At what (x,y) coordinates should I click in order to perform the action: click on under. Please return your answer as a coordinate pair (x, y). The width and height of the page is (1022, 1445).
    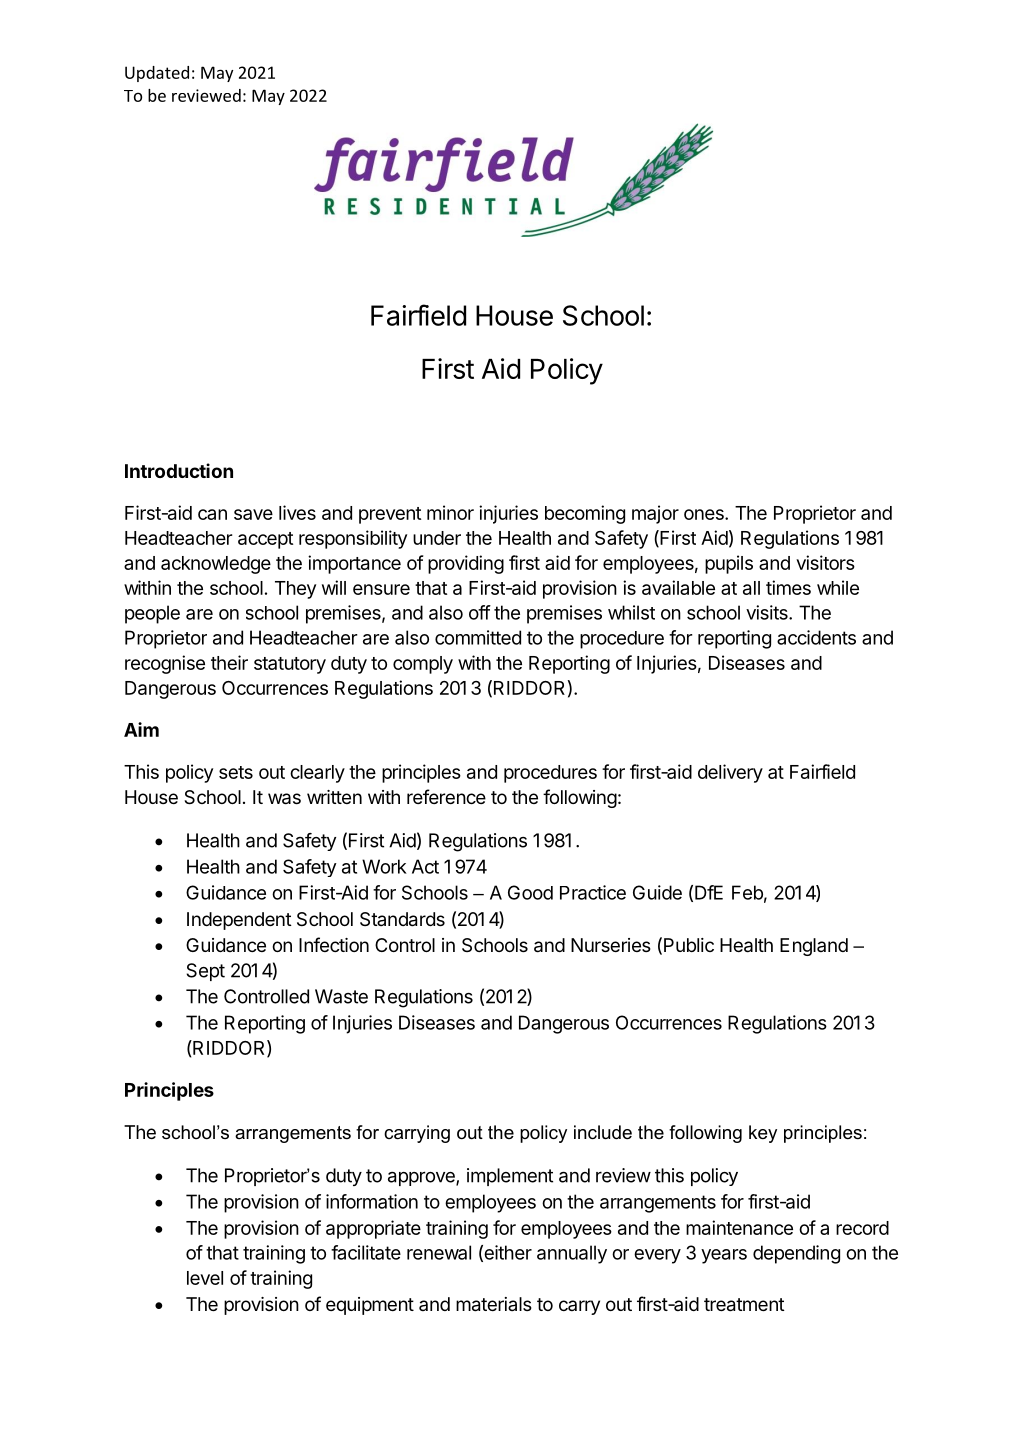
    Looking at the image, I should click on (437, 538).
